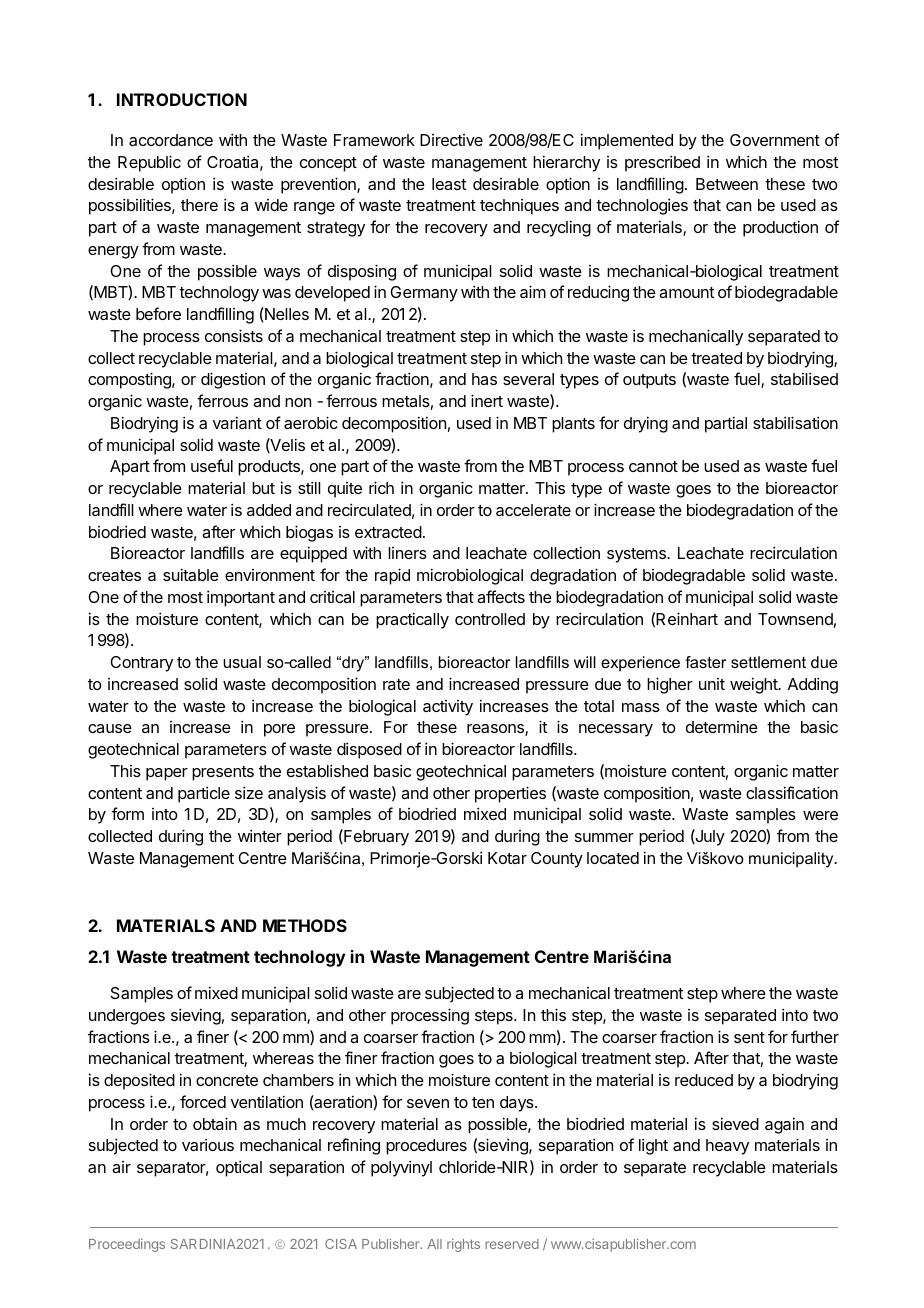 This screenshot has height=1308, width=924. I want to click on winter, so click(260, 835).
